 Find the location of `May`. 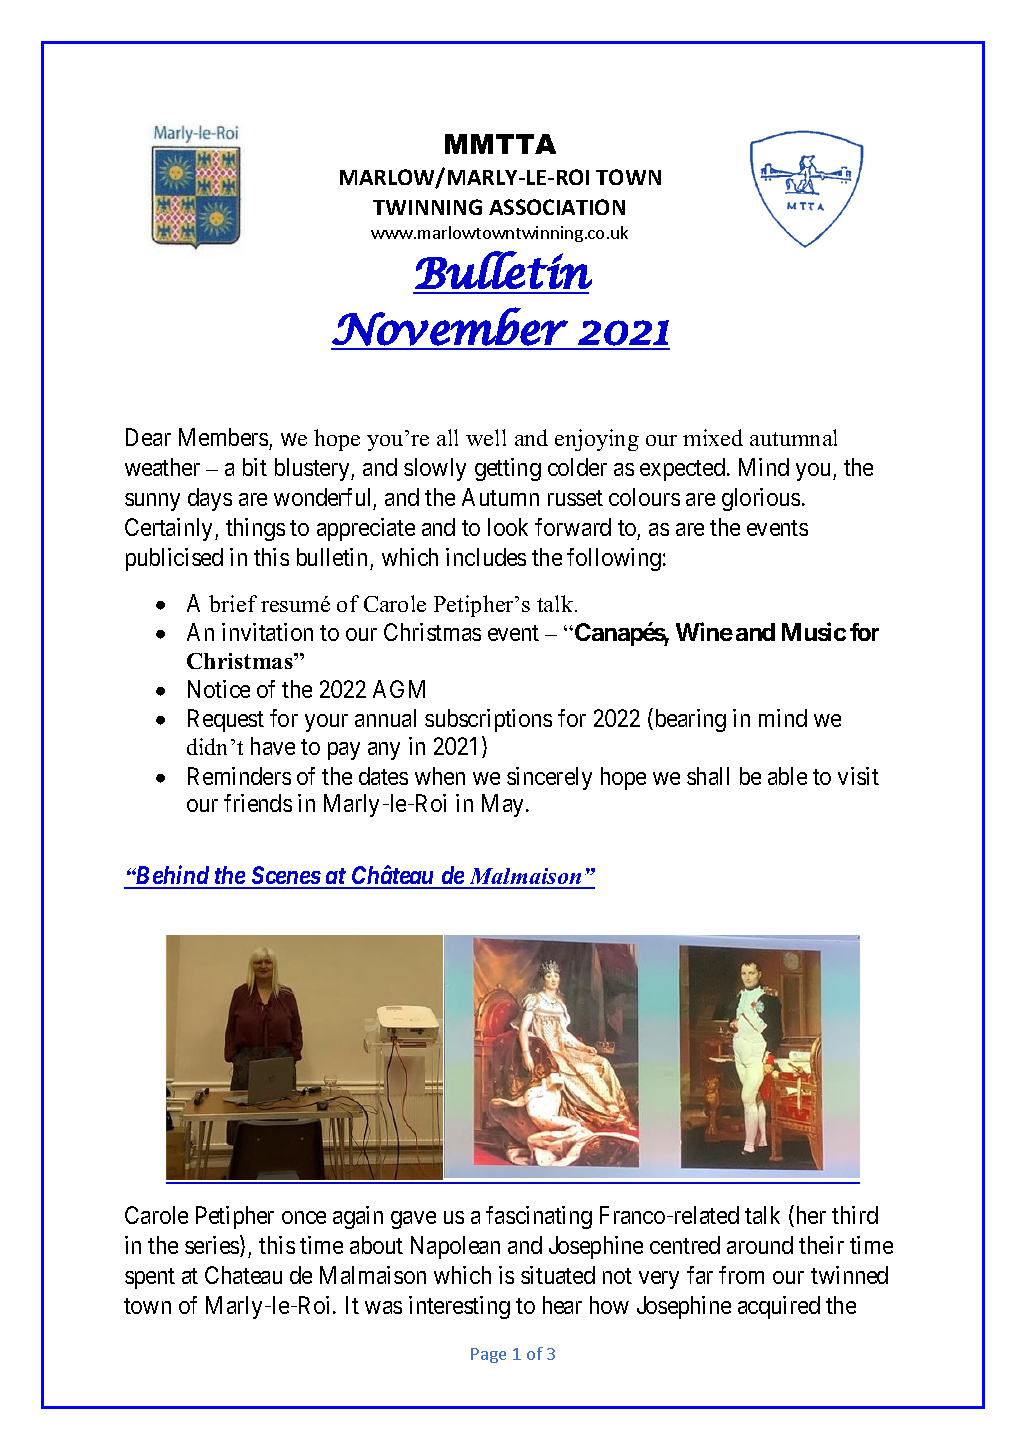

May is located at coordinates (502, 805).
